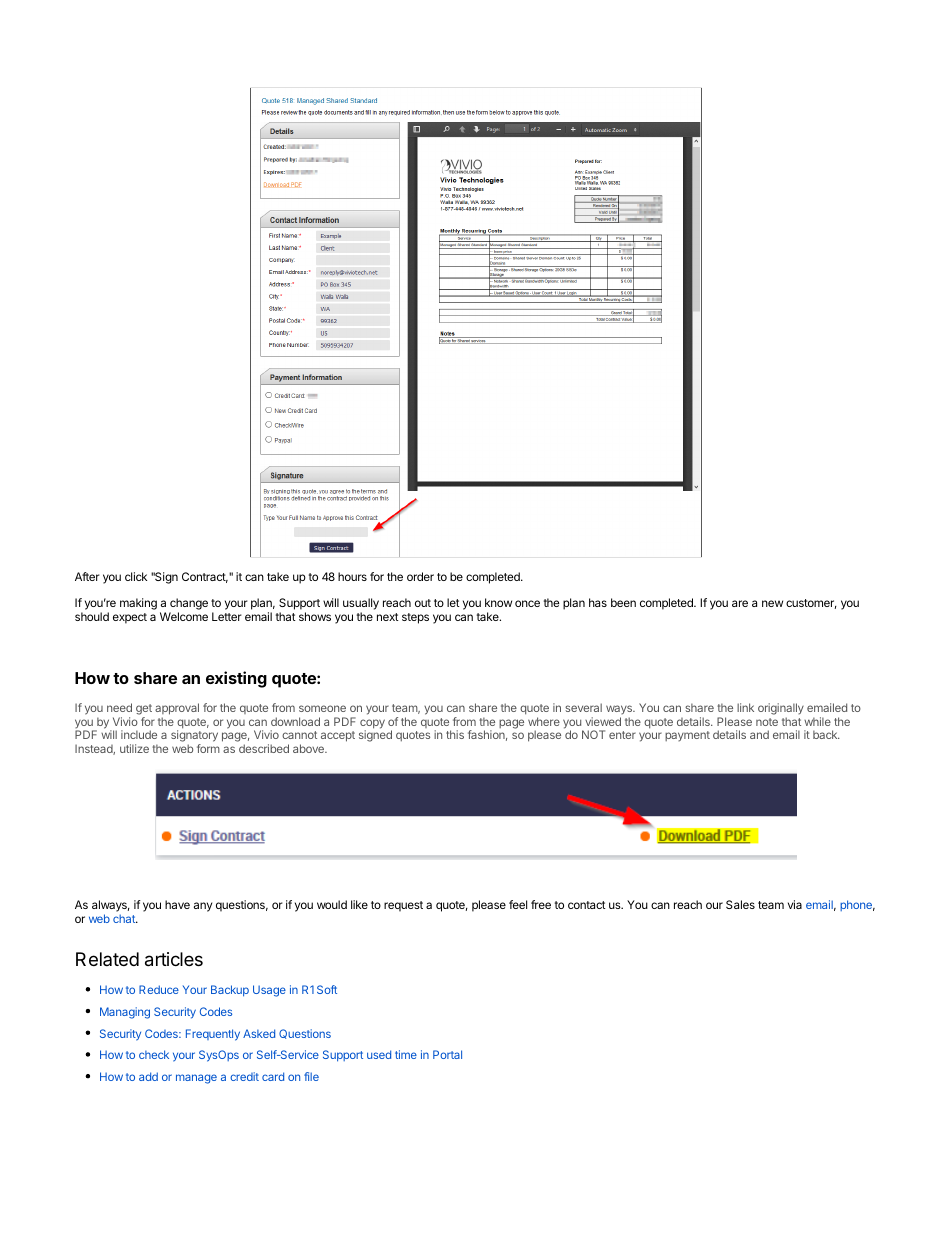 This image has width=952, height=1233. I want to click on new, so click(772, 603).
